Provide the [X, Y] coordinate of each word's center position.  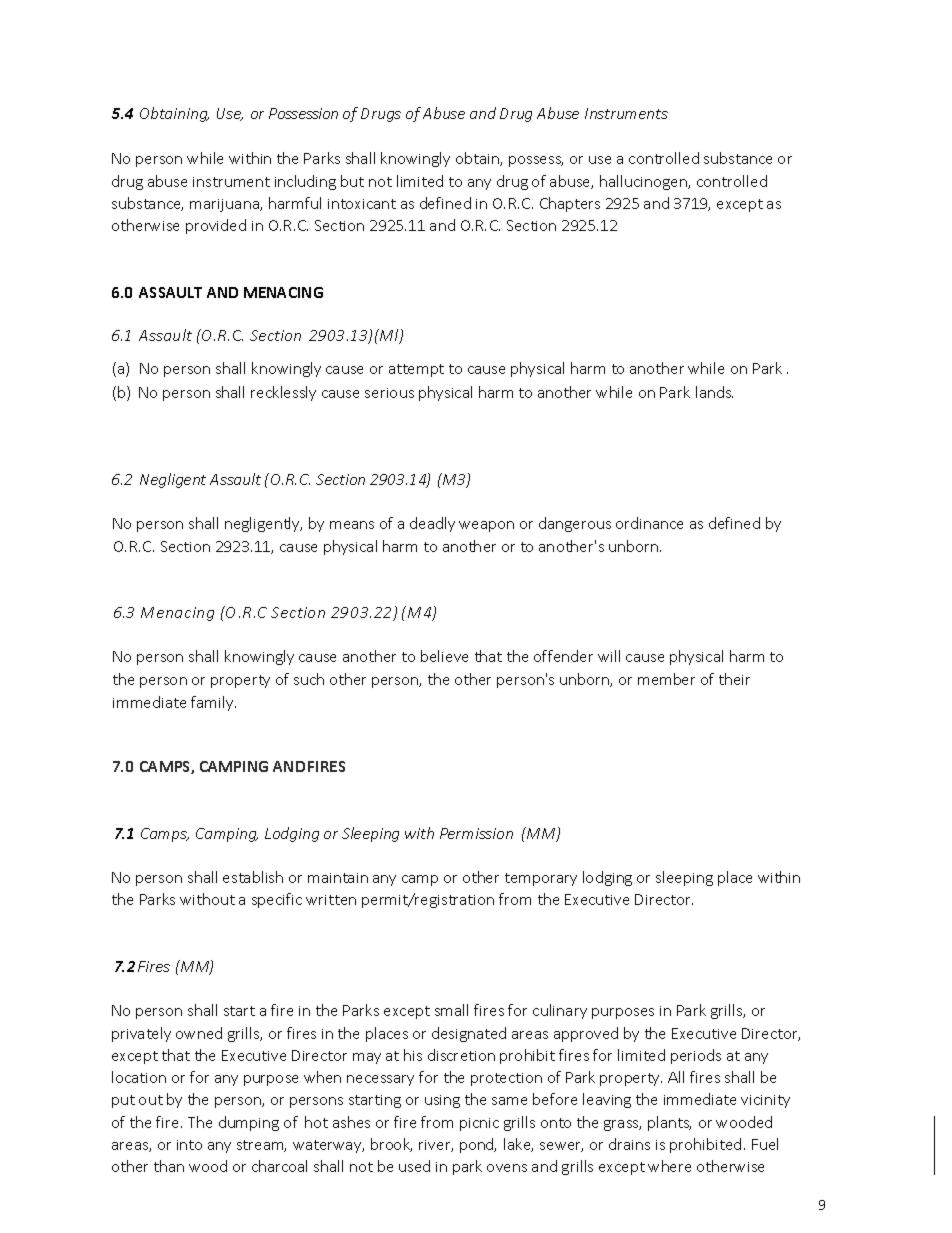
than [169, 1166]
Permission [476, 833]
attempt [416, 370]
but [352, 181]
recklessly [283, 393]
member [666, 679]
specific [277, 900]
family [213, 703]
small [451, 1010]
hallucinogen [645, 182]
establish [253, 877]
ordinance [649, 523]
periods [696, 1056]
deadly [432, 524]
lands [714, 392]
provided [216, 226]
